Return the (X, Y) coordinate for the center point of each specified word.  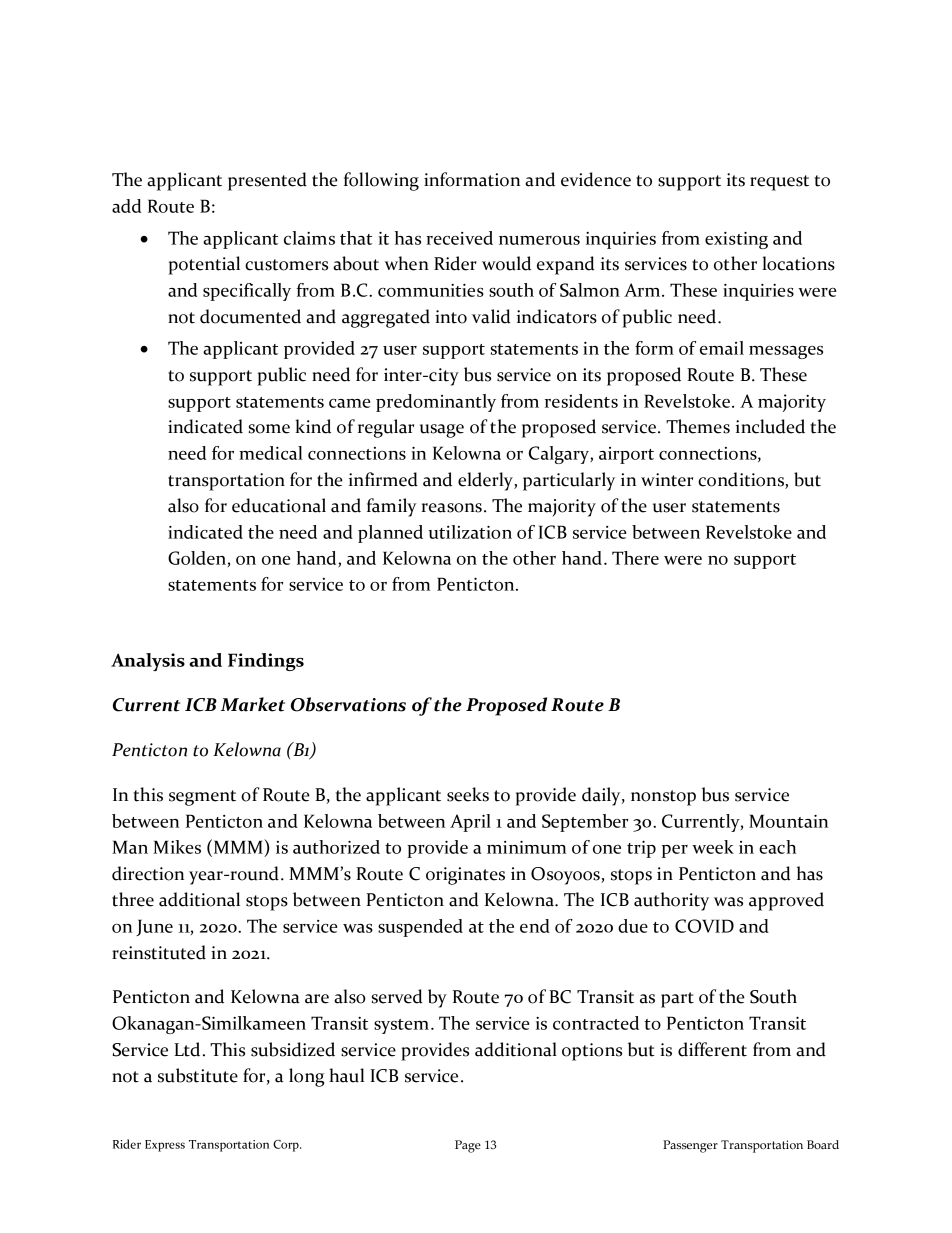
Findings (266, 662)
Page (468, 1146)
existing (736, 240)
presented (267, 181)
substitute (198, 1075)
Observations (348, 704)
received (459, 238)
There (635, 558)
